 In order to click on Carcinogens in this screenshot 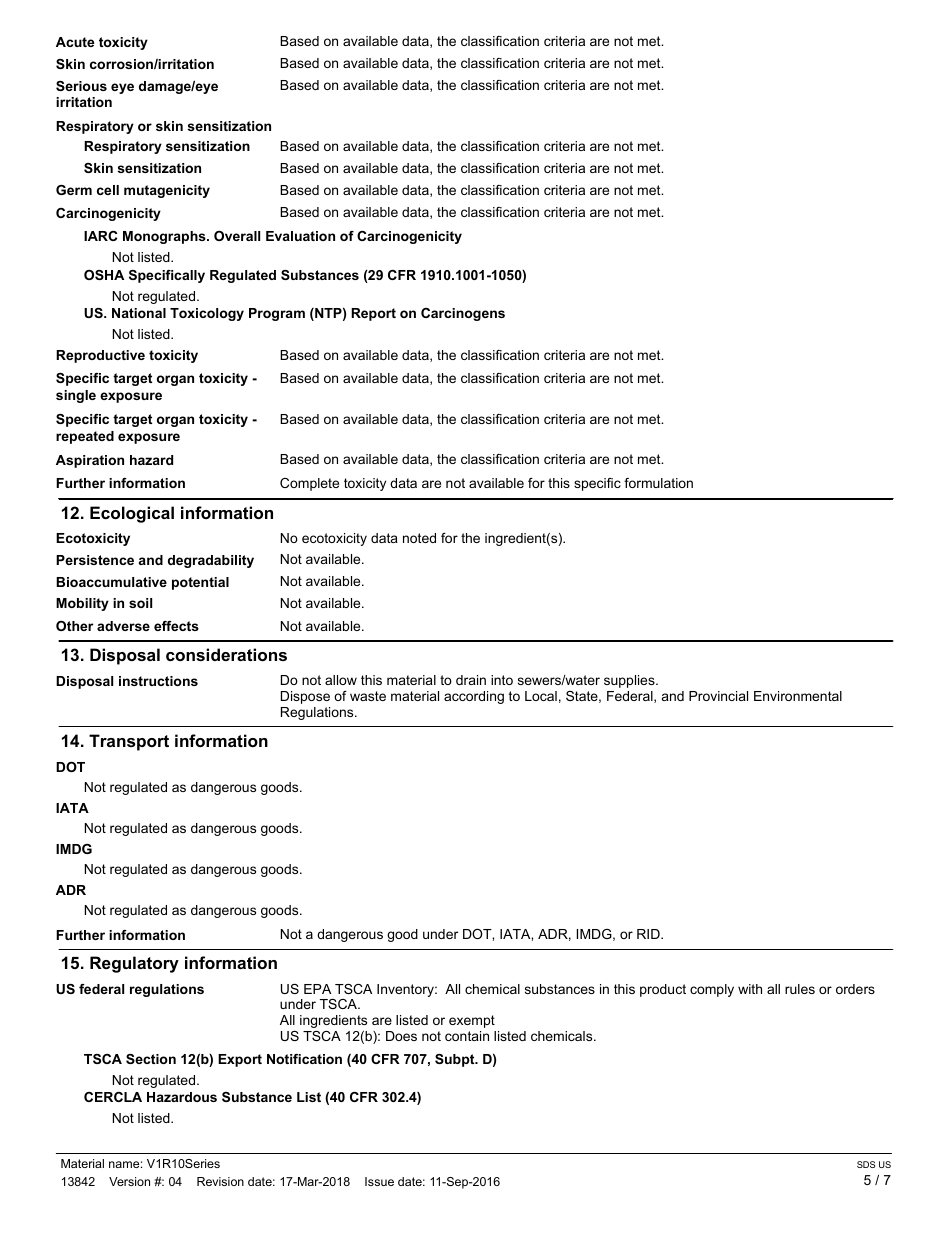, I will do `click(463, 314)`.
